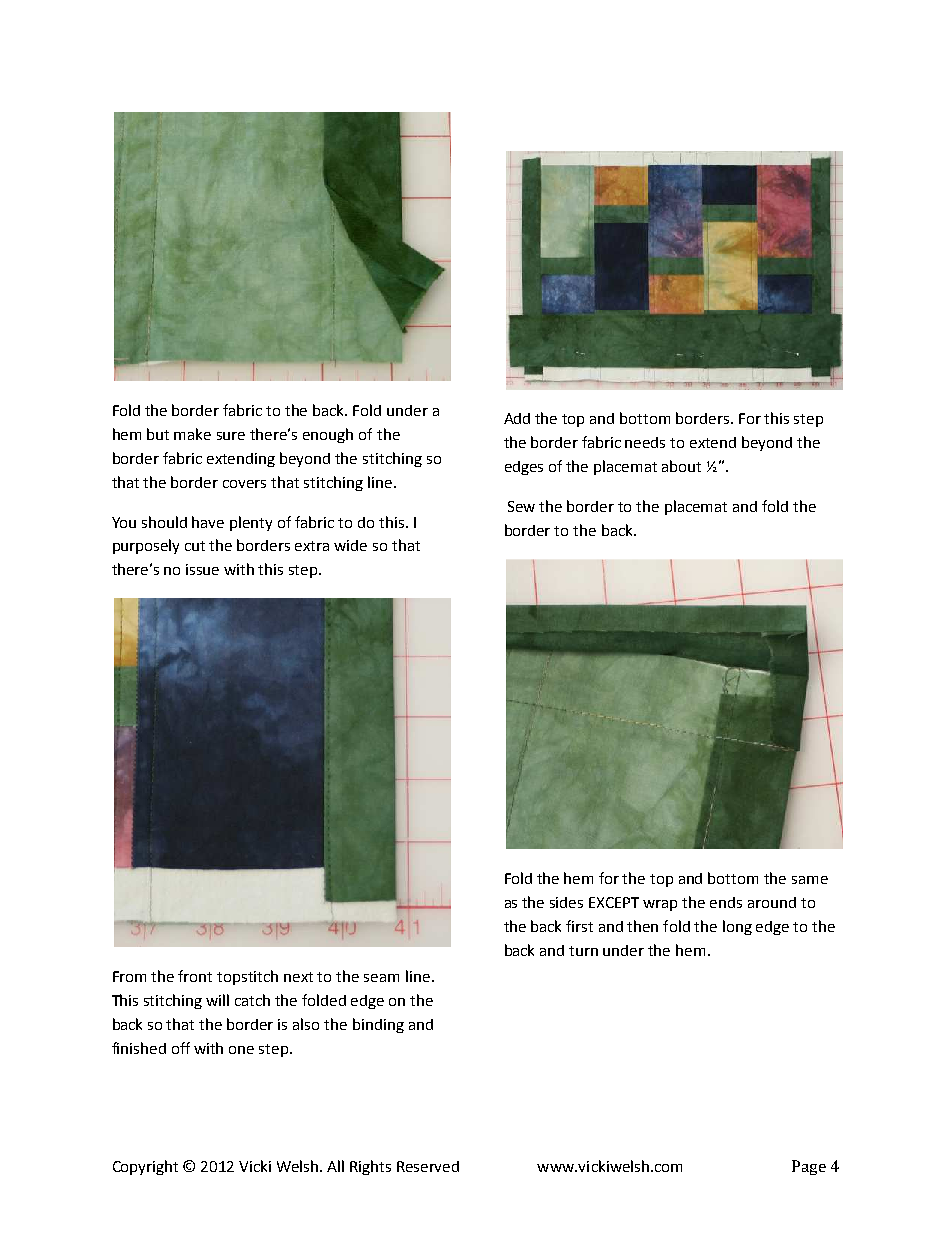 This document has height=1233, width=952. I want to click on Copyright, so click(145, 1167).
